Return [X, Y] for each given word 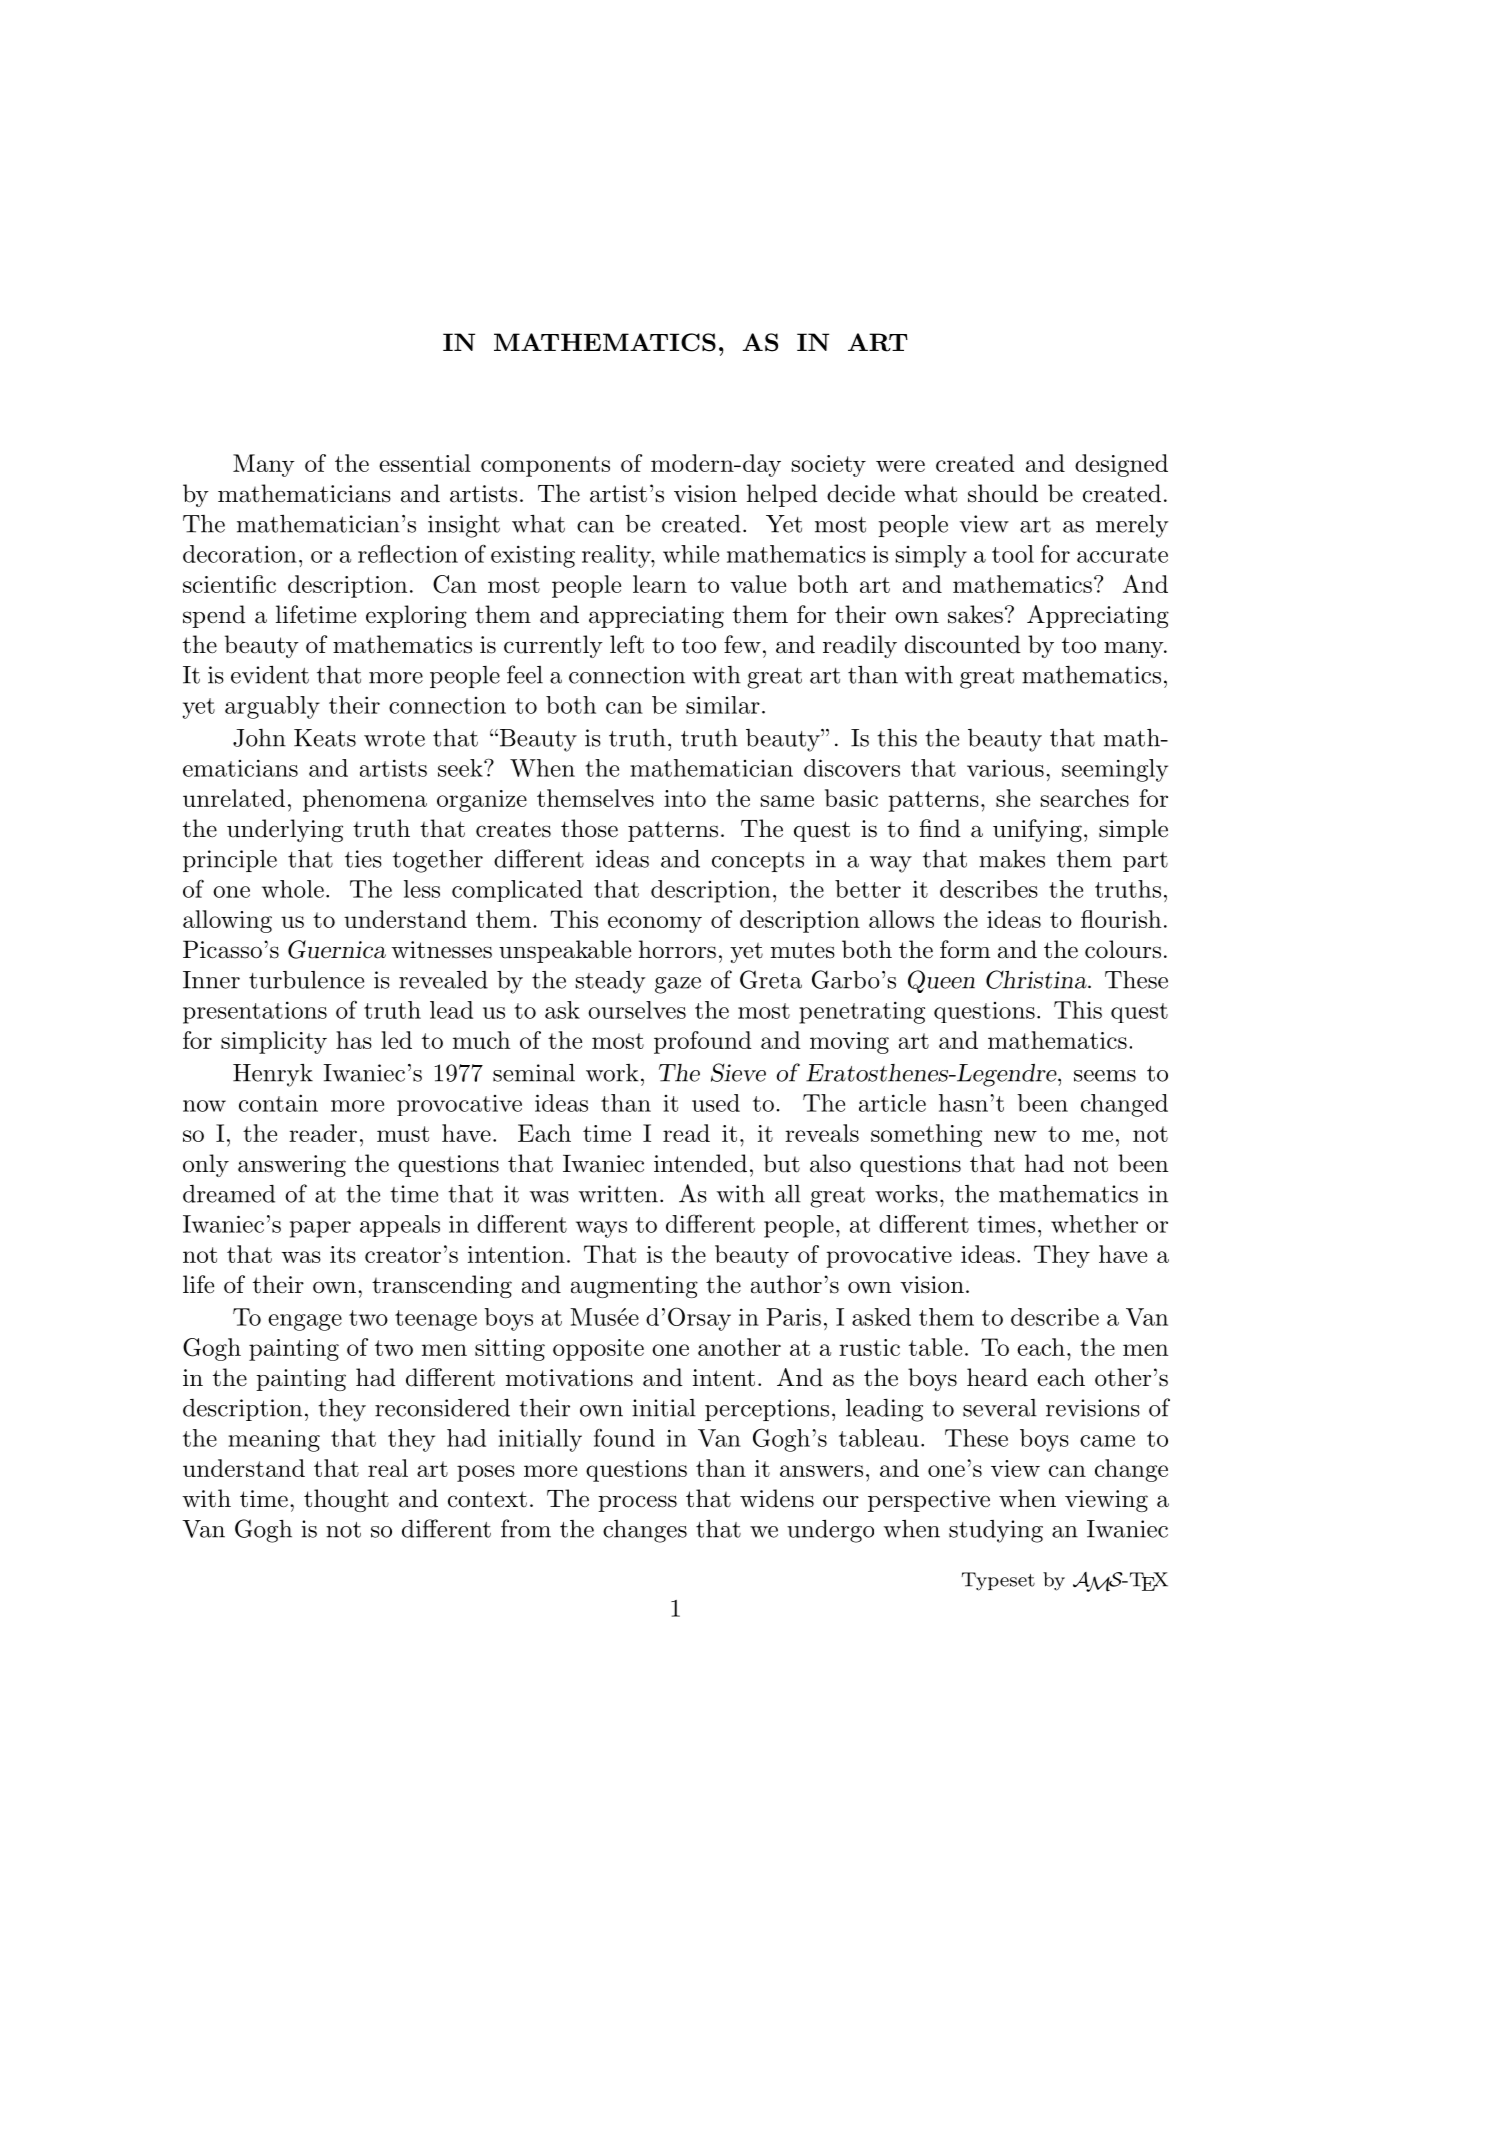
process [637, 1503]
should [1003, 493]
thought [346, 1500]
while [691, 554]
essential [425, 463]
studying [996, 1531]
